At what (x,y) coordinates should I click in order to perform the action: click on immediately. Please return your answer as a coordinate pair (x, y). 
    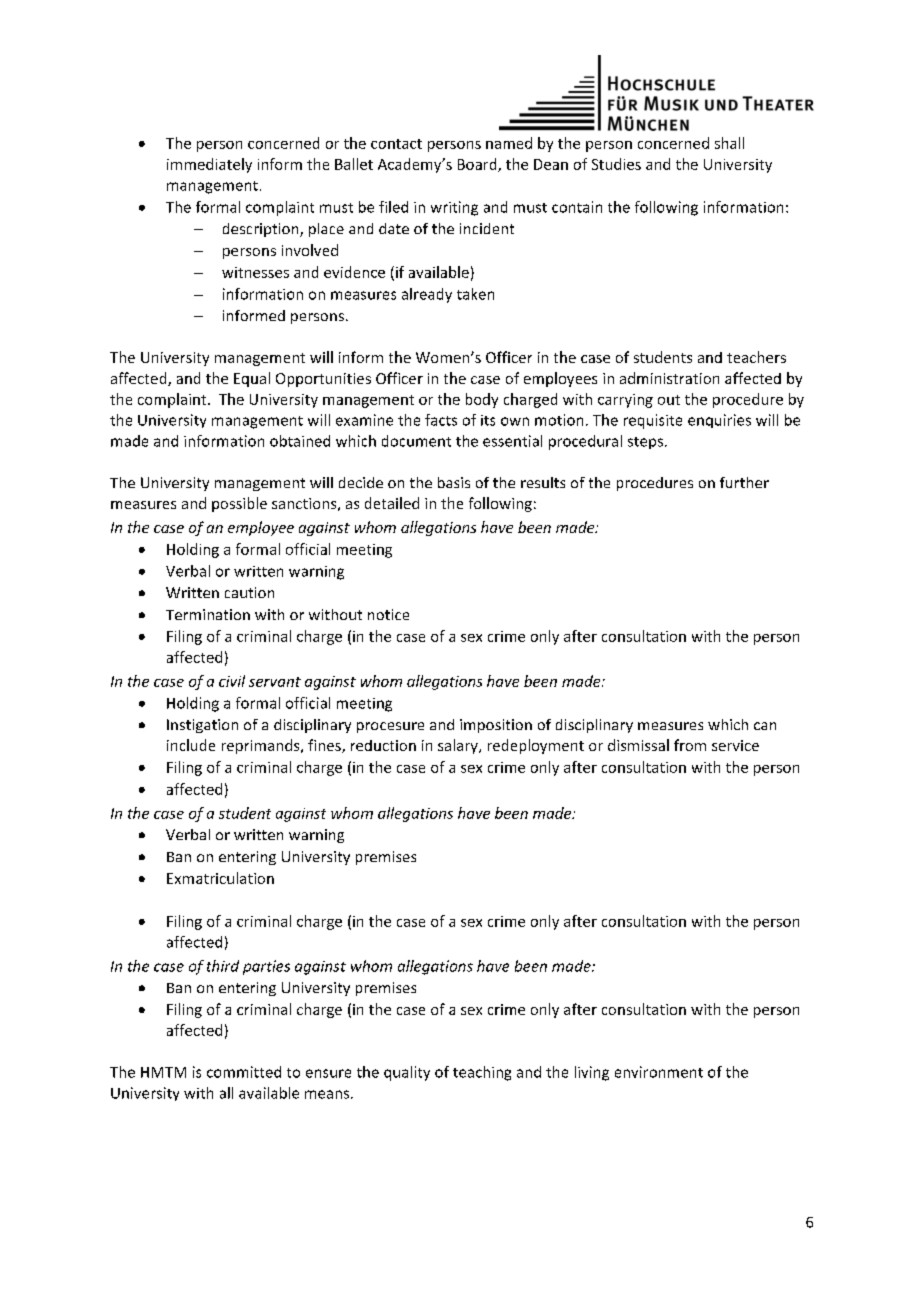
    Looking at the image, I should click on (209, 165).
